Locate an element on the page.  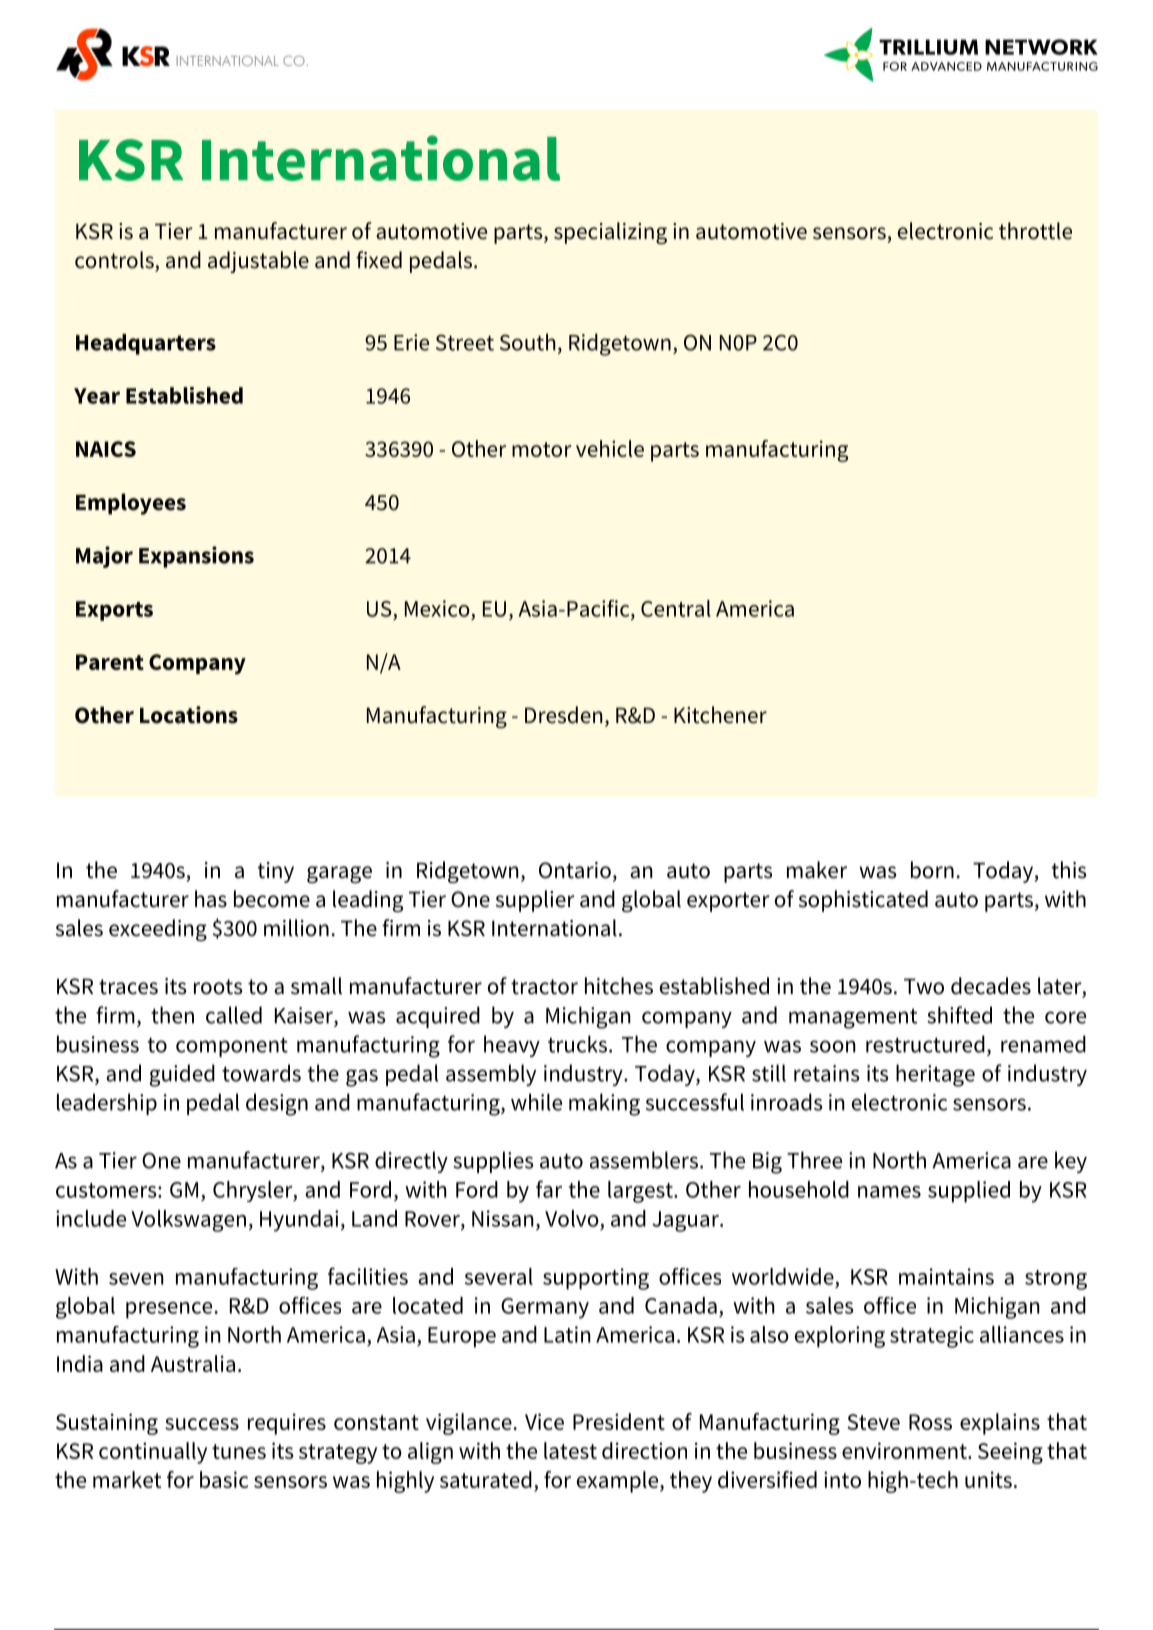
has is located at coordinates (211, 899).
